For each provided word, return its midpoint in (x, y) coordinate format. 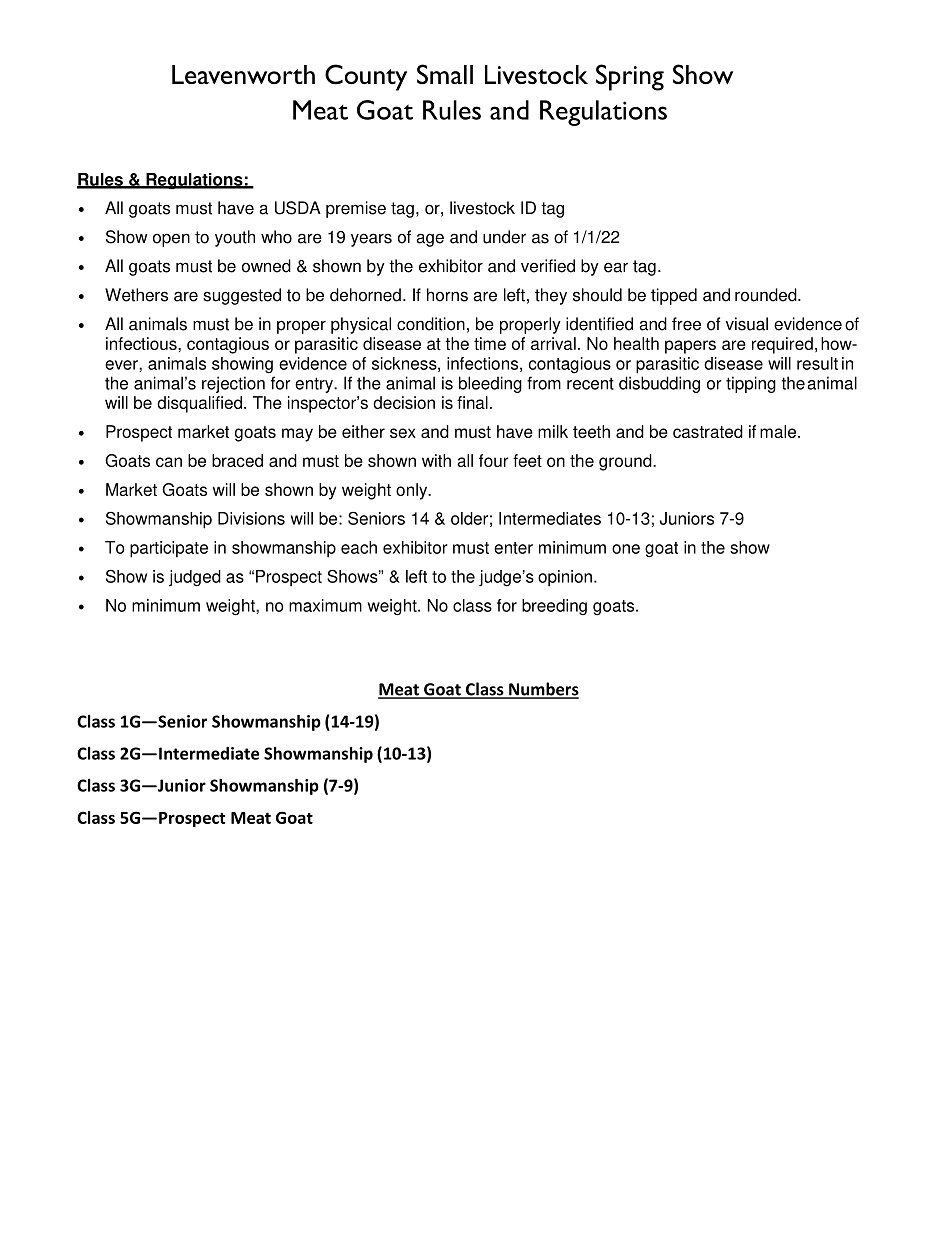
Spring (630, 77)
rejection (233, 384)
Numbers (543, 690)
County (366, 77)
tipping (751, 384)
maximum (325, 605)
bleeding (490, 384)
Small (445, 74)
